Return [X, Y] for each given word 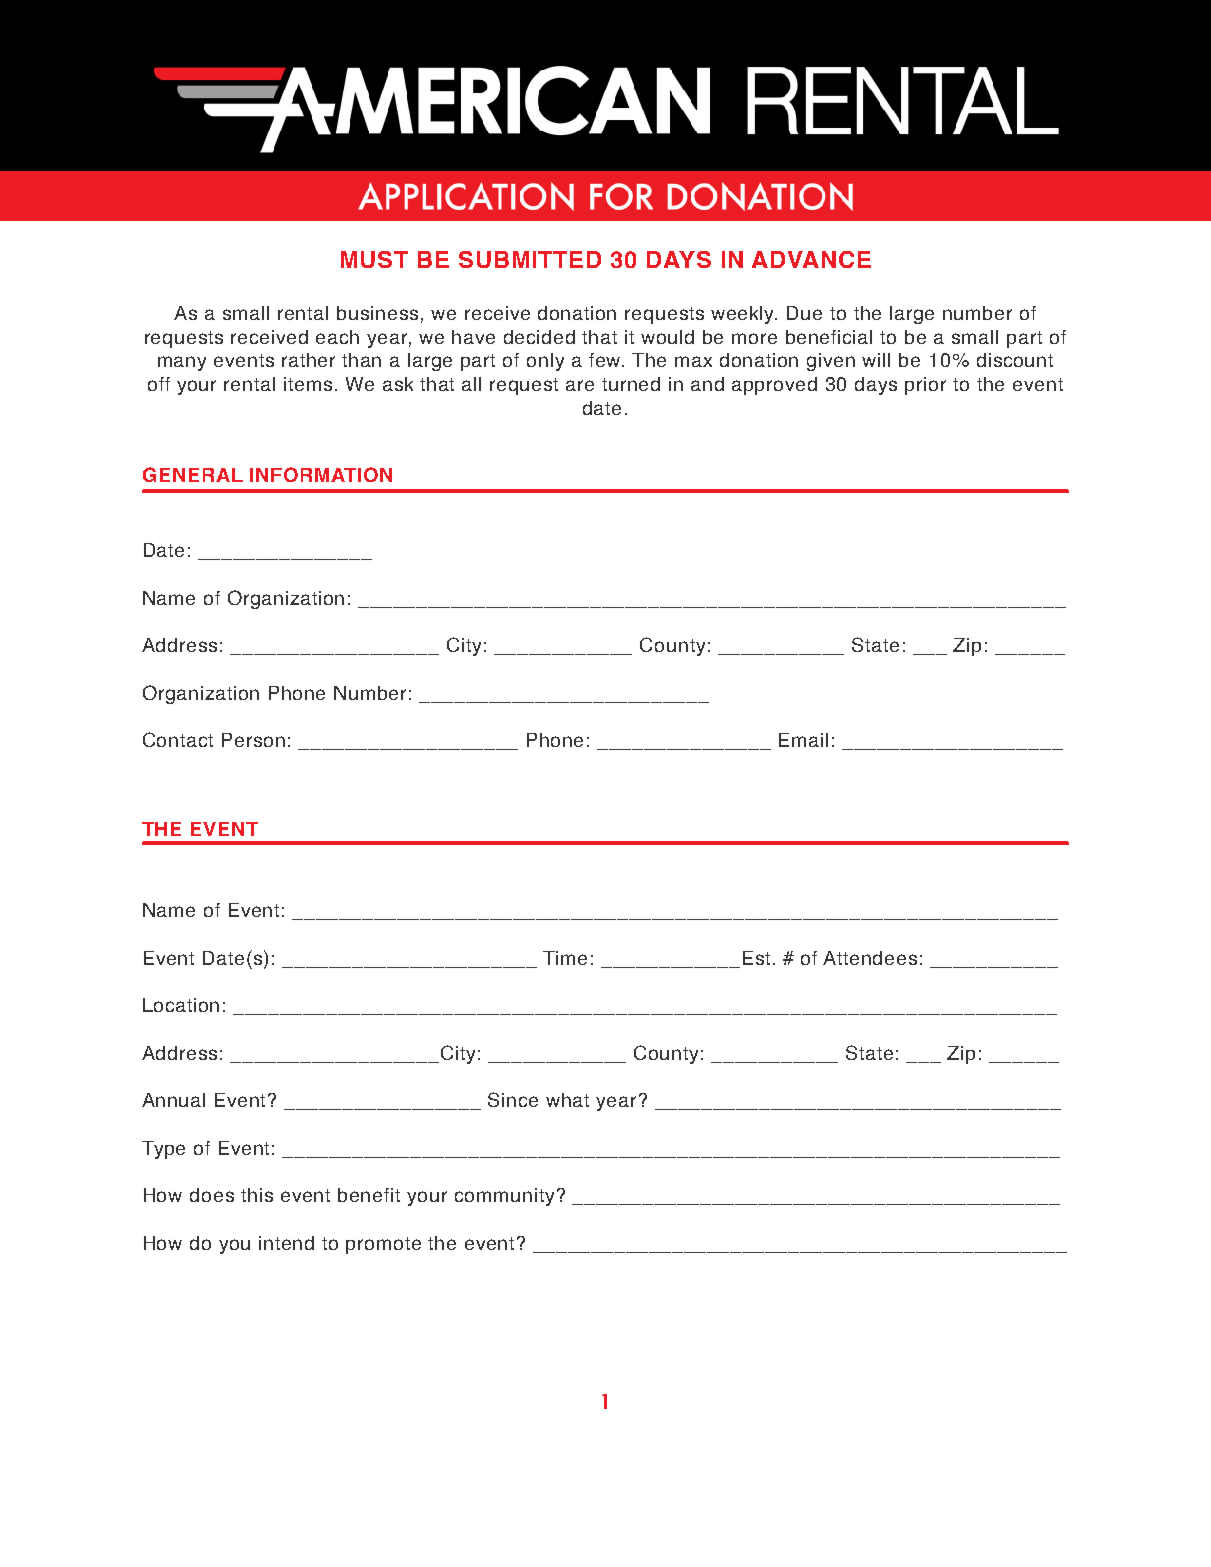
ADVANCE [811, 259]
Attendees [870, 958]
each [337, 337]
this [257, 1195]
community [504, 1197]
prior [925, 386]
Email [803, 740]
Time [565, 958]
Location [181, 1005]
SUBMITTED [530, 259]
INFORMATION [321, 474]
